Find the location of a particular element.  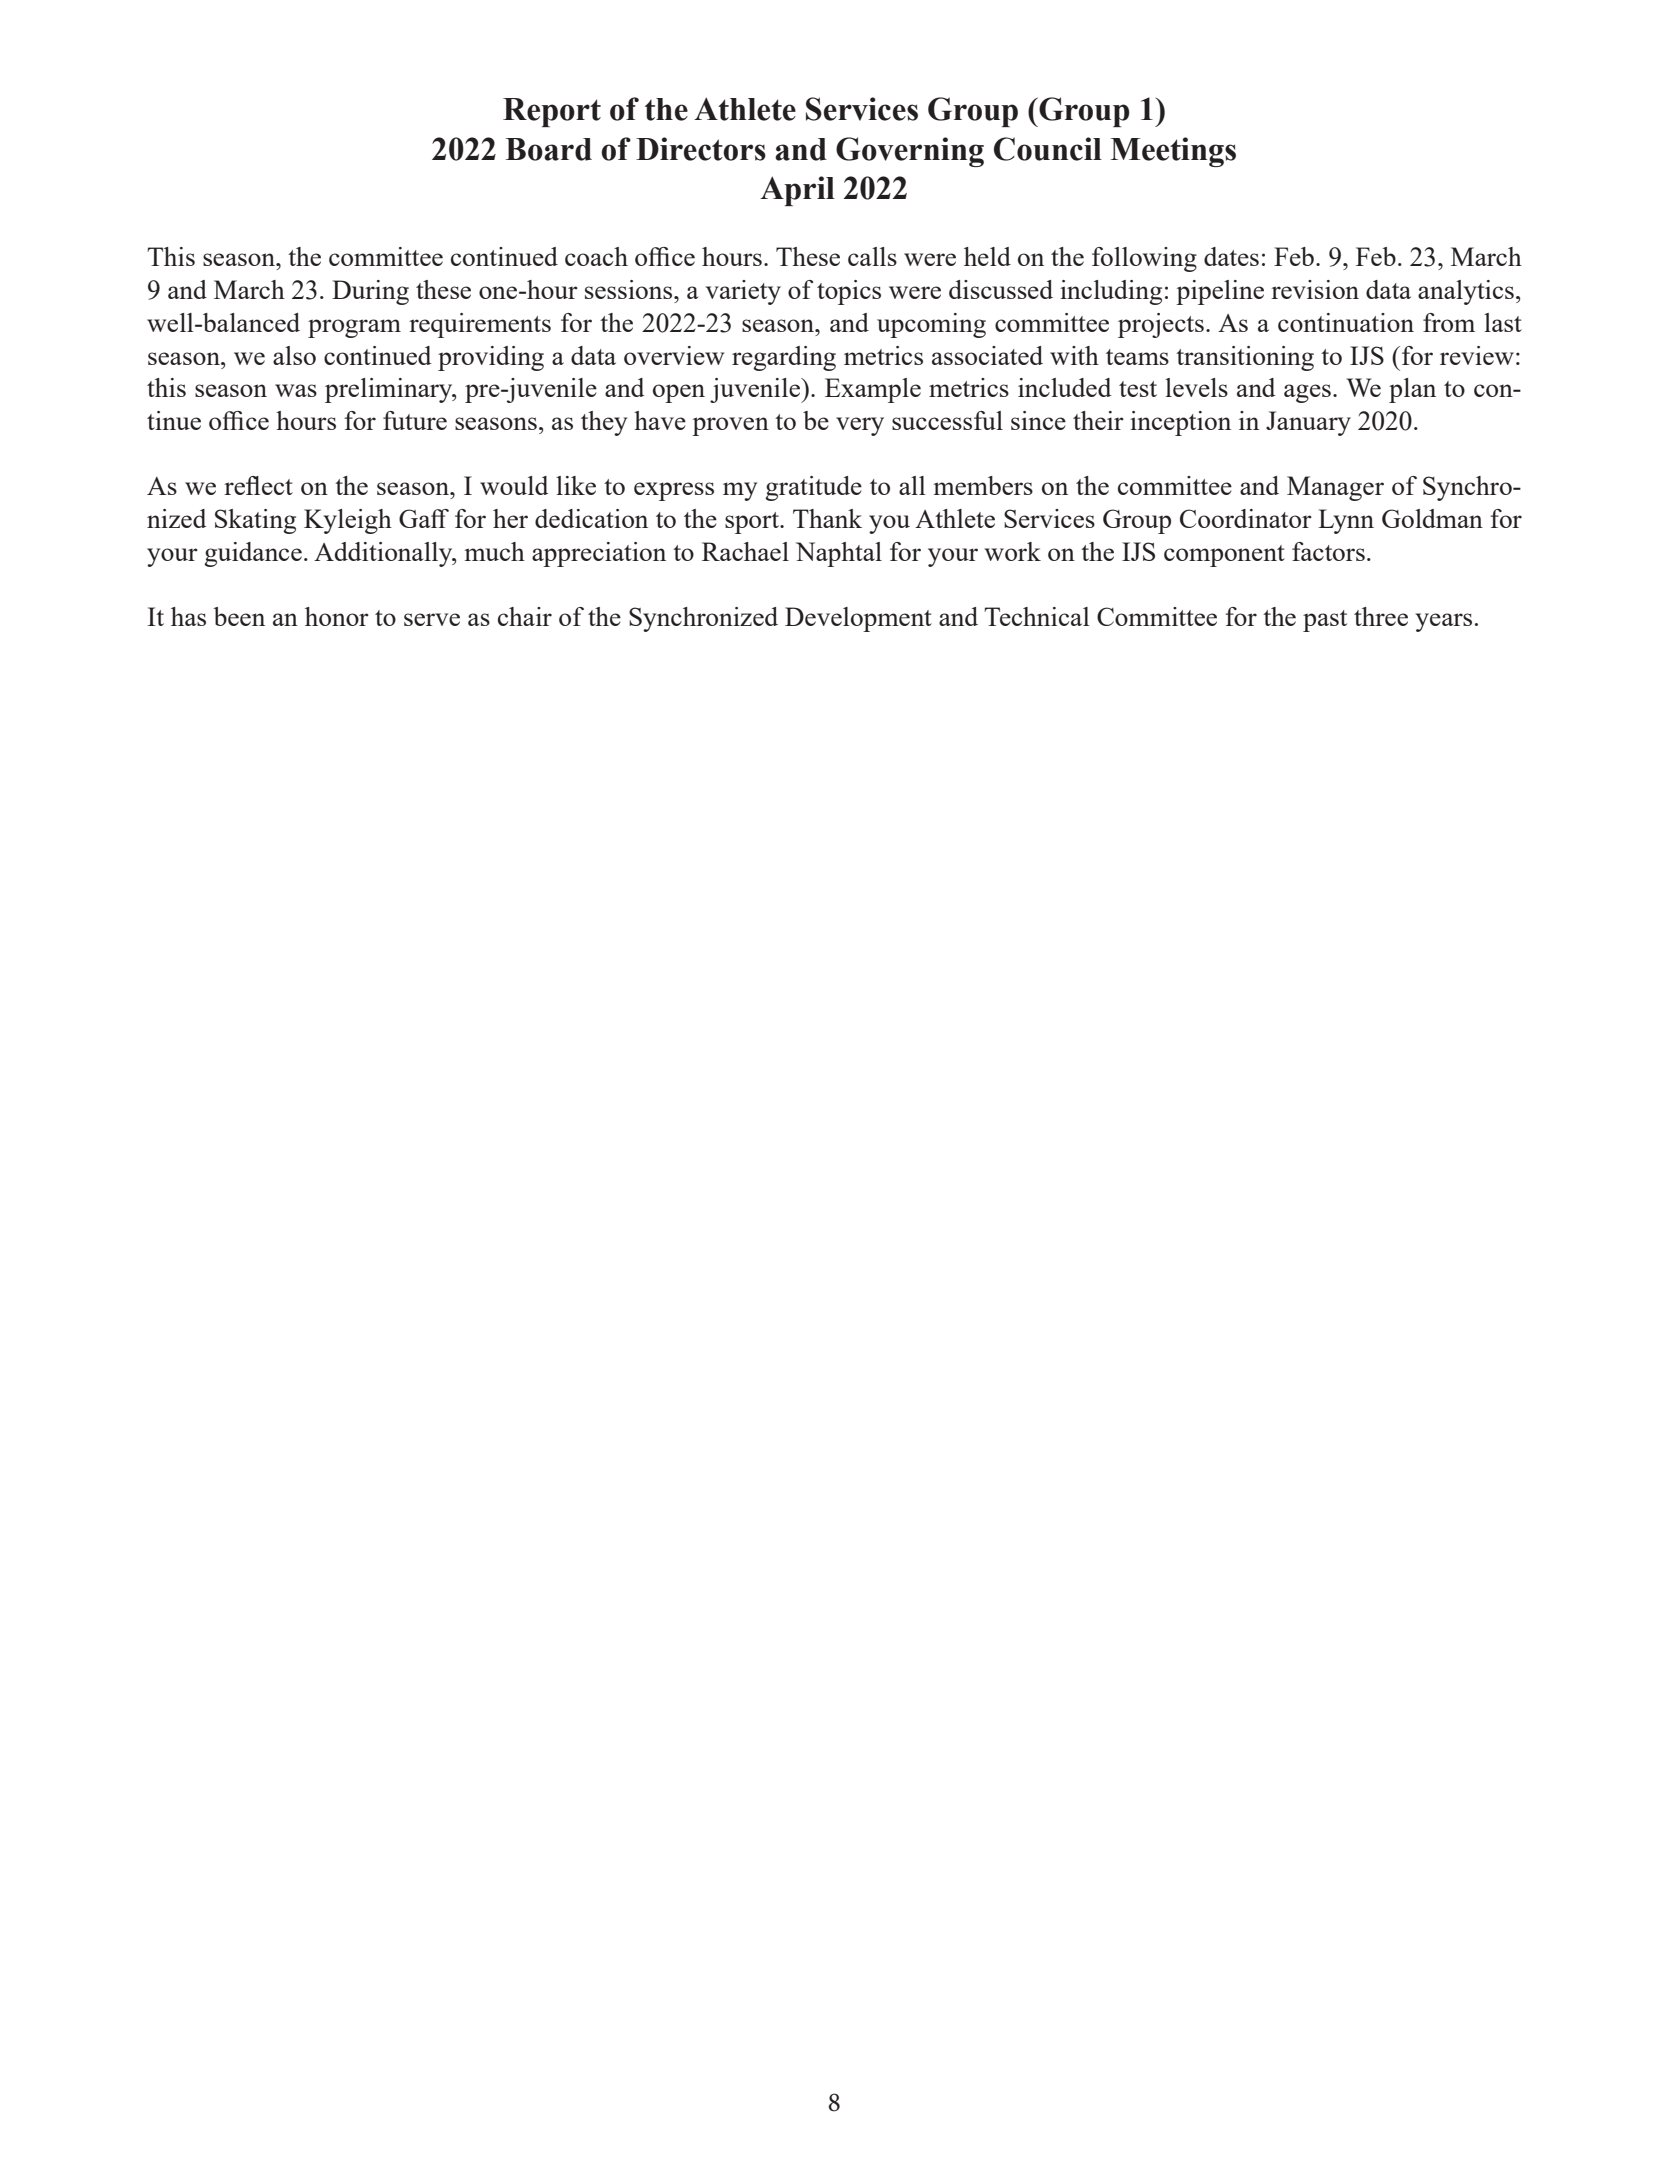

Meetings is located at coordinates (1173, 152).
